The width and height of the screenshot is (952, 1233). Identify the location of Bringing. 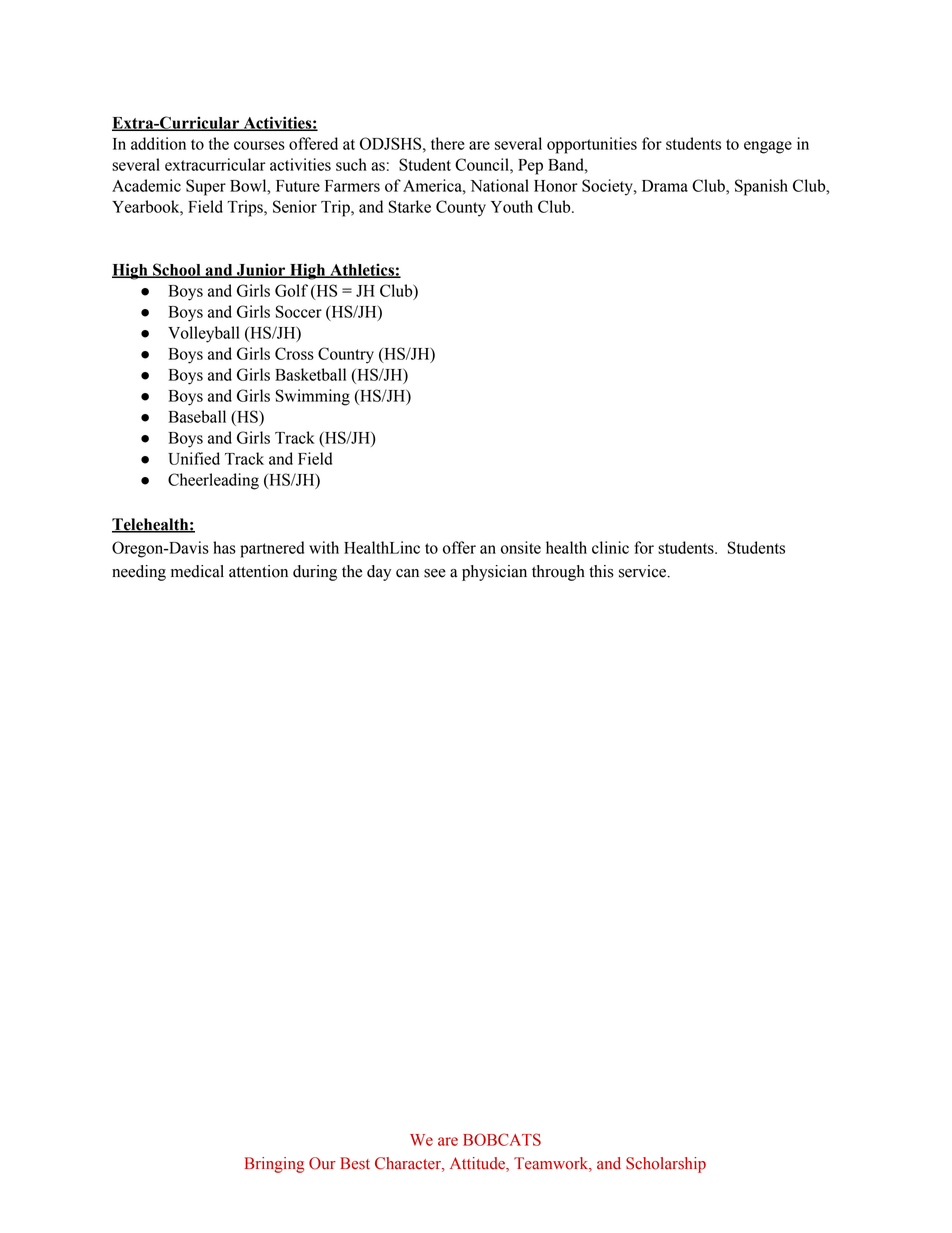
(274, 1165).
